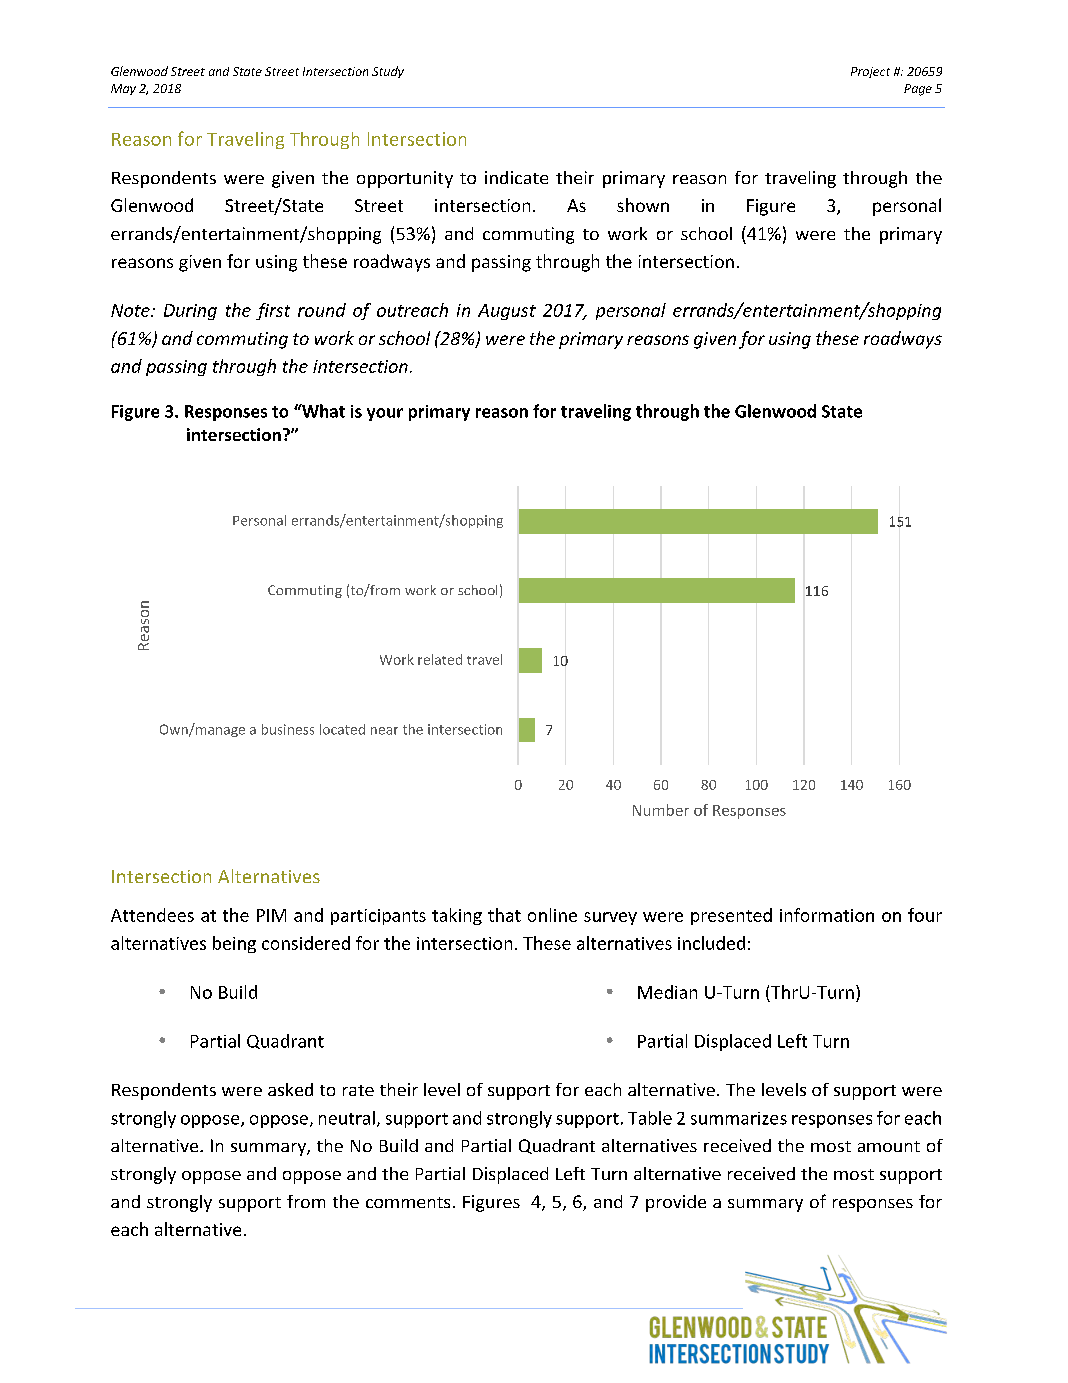 Image resolution: width=1068 pixels, height=1383 pixels. Describe the element at coordinates (889, 1146) in the document. I see `amount` at that location.
